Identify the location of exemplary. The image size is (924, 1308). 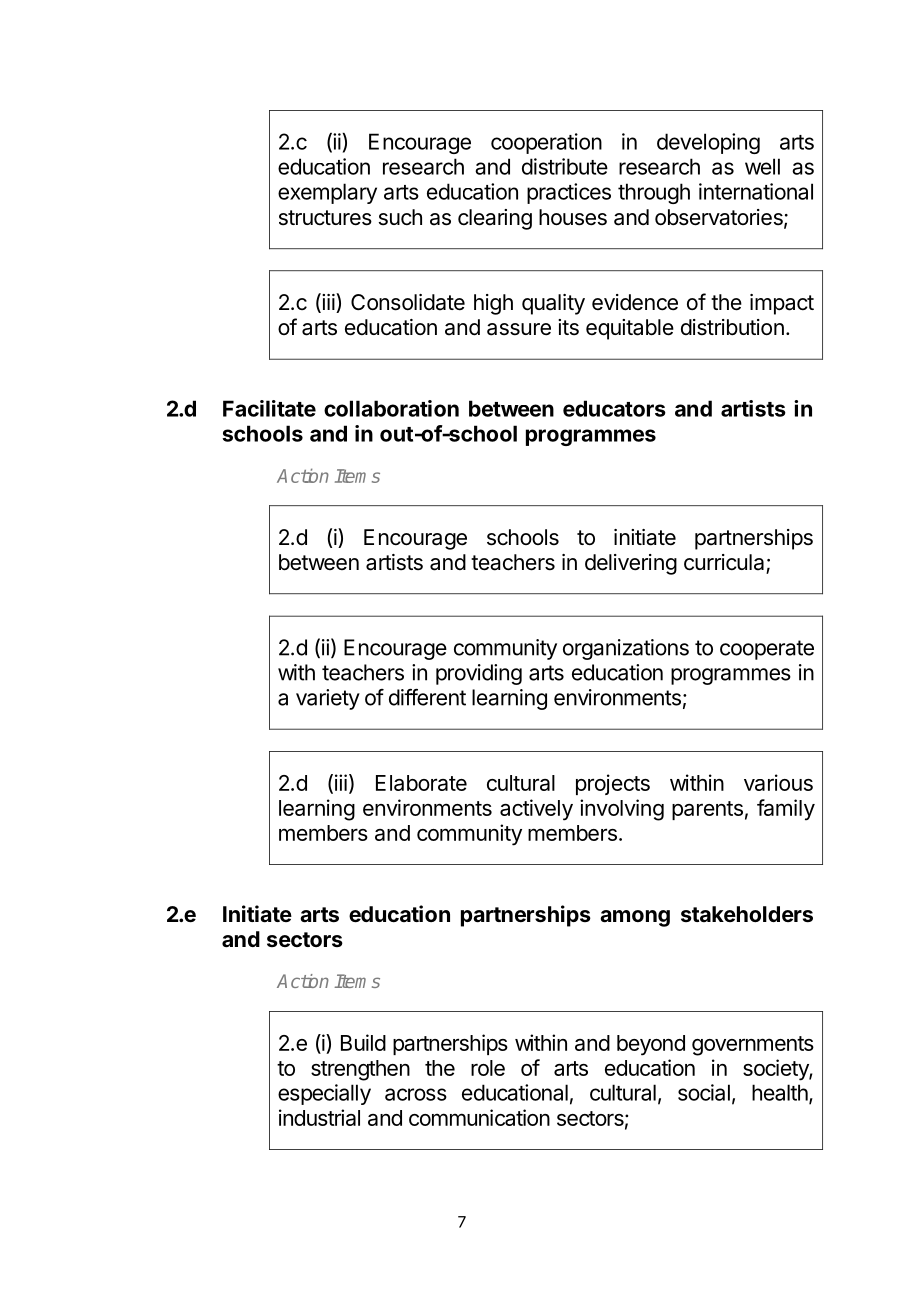
(327, 193).
